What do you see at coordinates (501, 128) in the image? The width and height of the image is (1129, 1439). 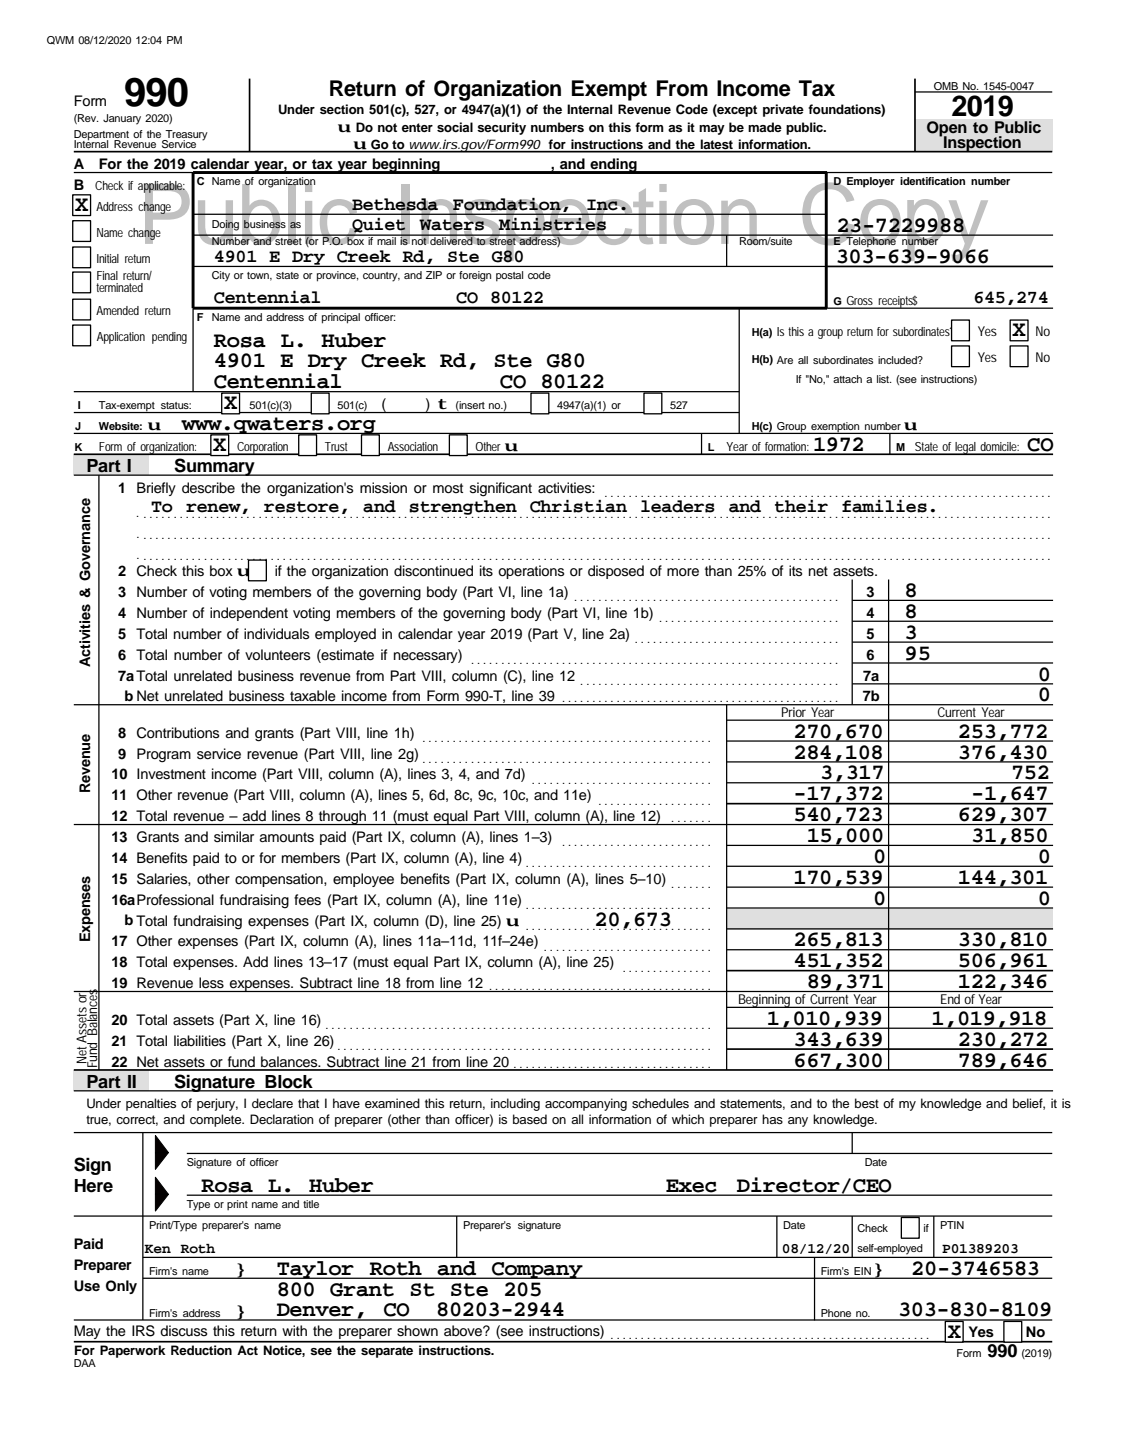 I see `security` at bounding box center [501, 128].
